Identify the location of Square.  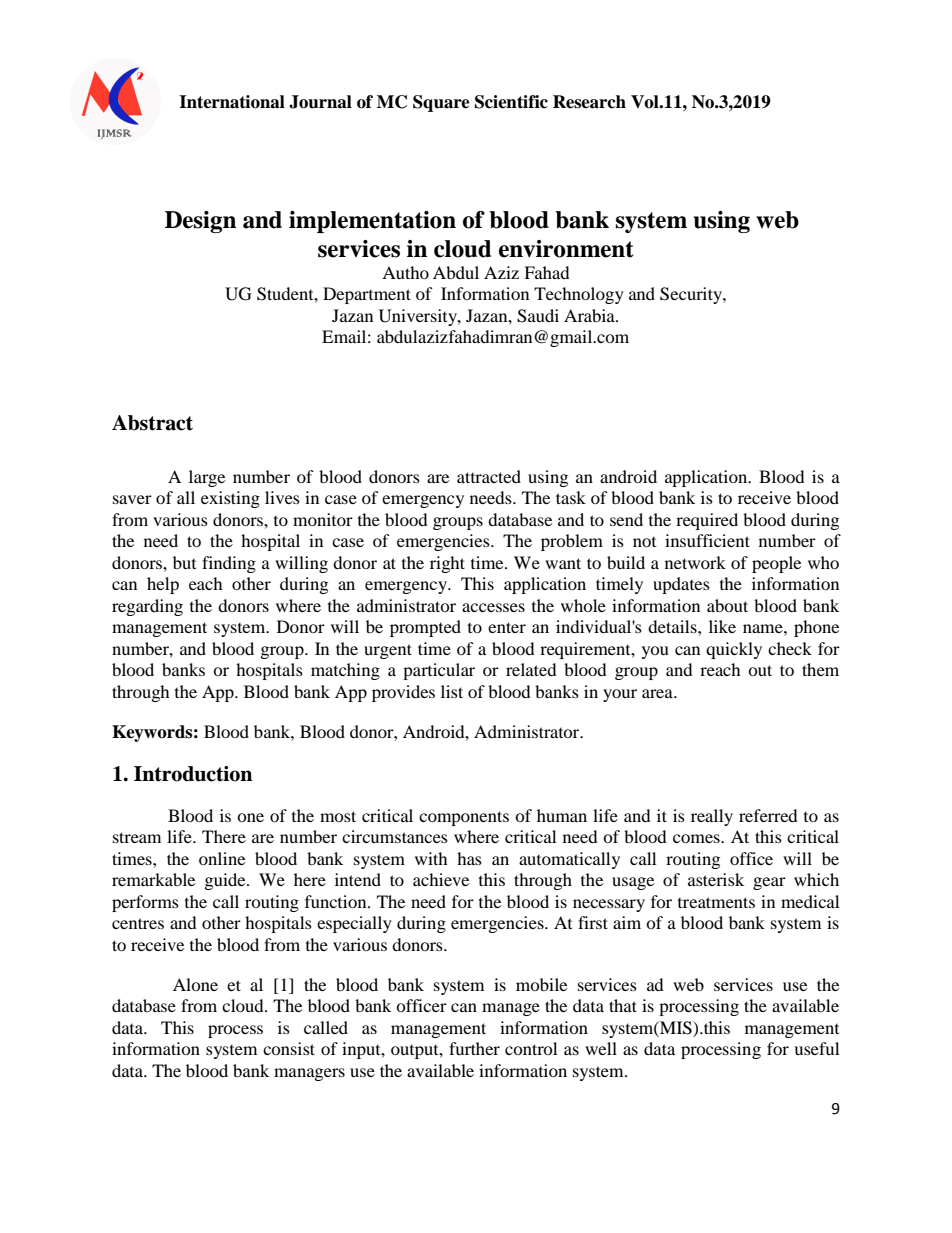
(441, 103).
